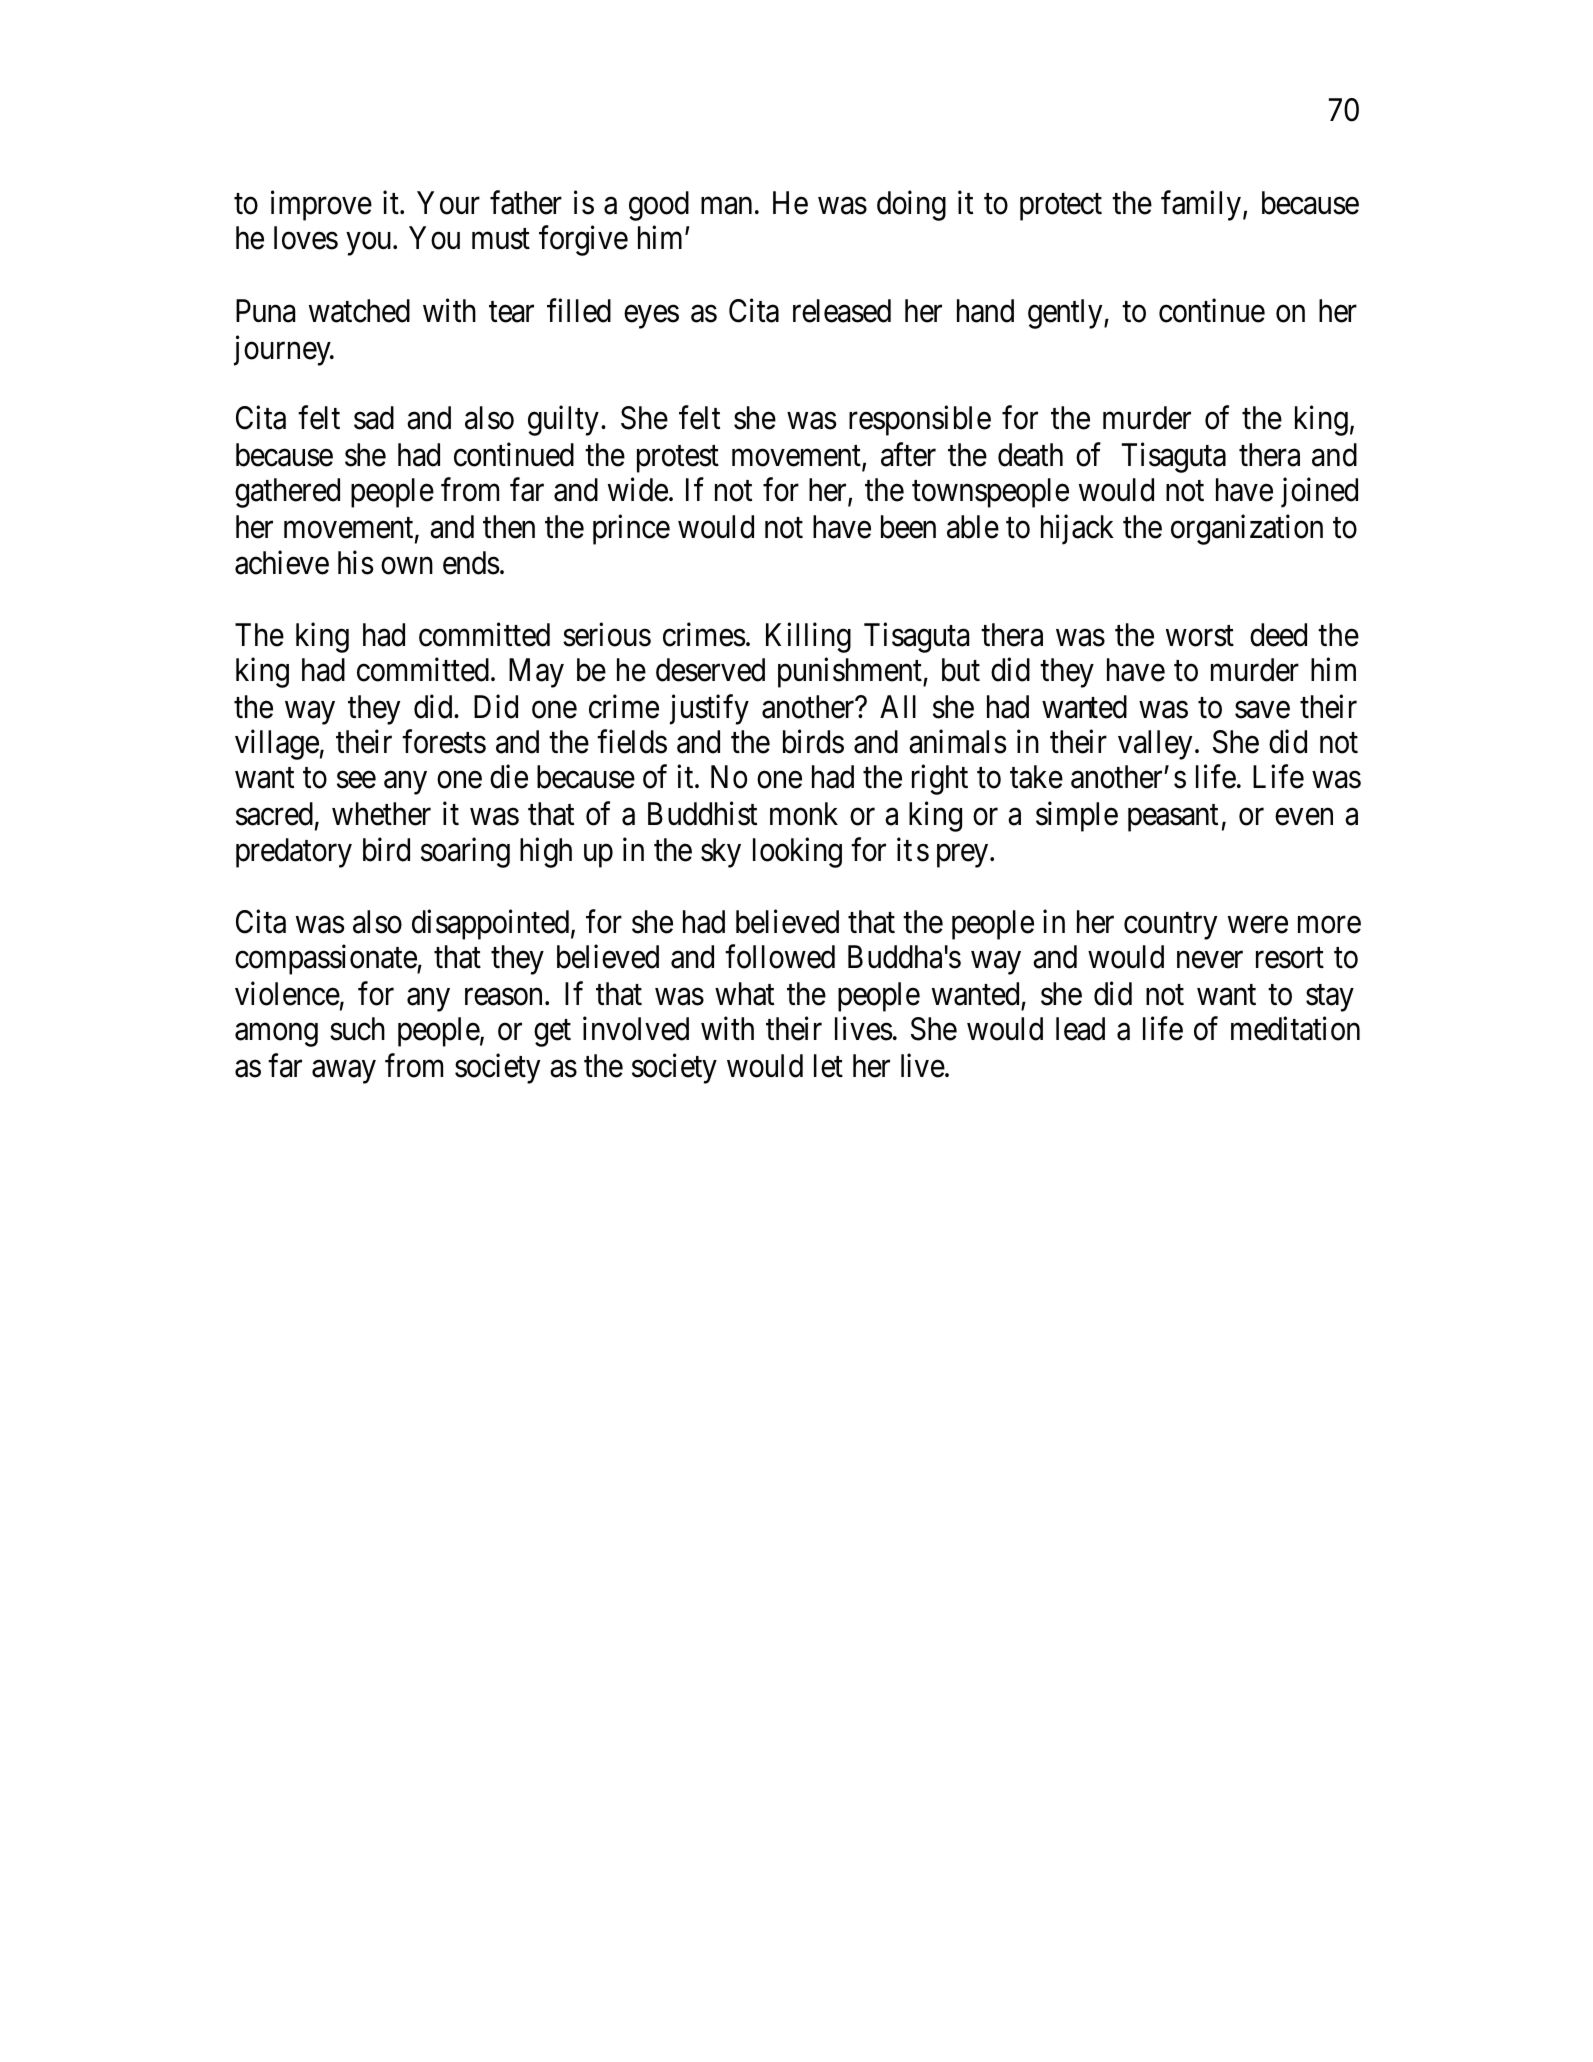  What do you see at coordinates (357, 1029) in the screenshot?
I see `such` at bounding box center [357, 1029].
